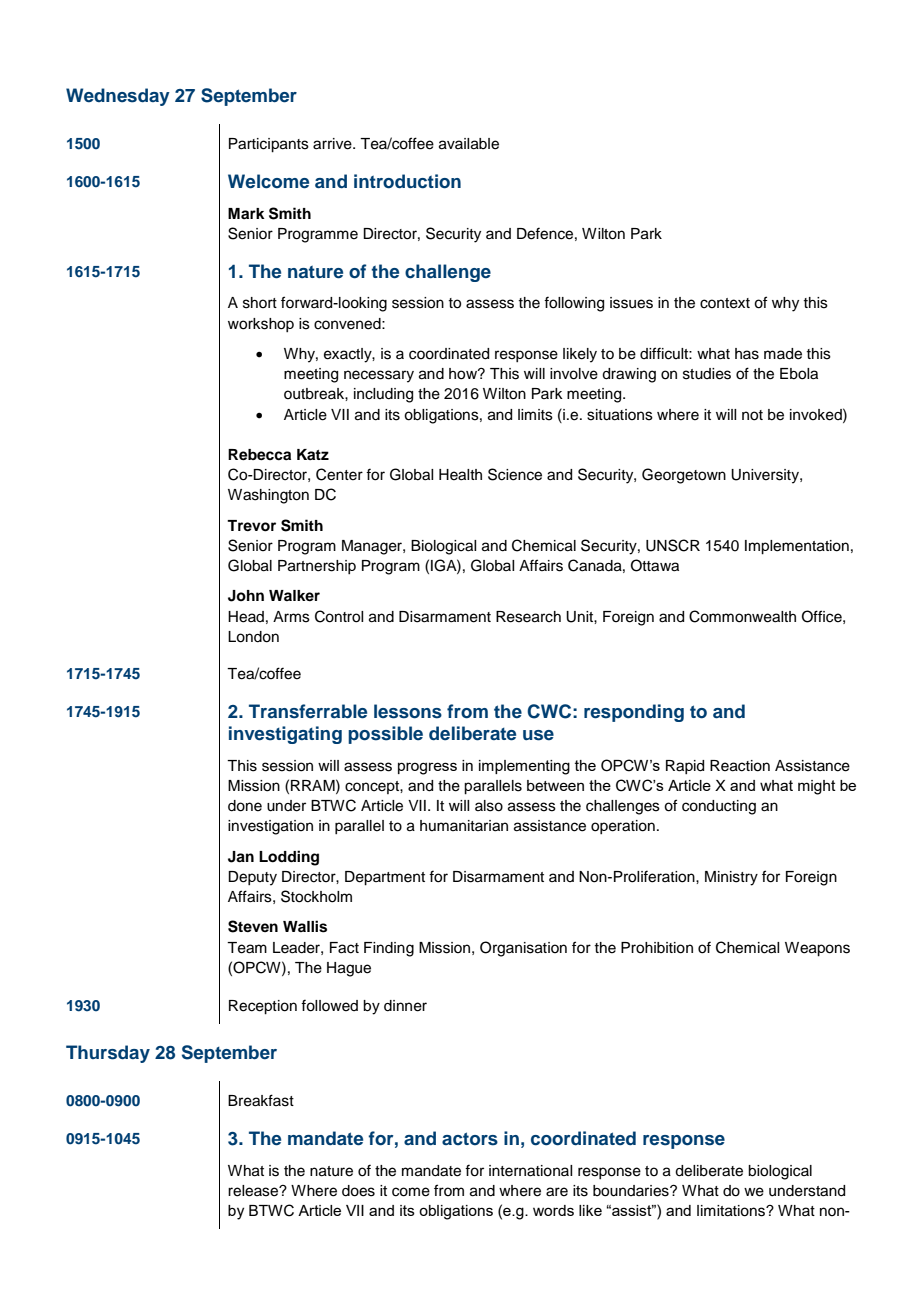 The width and height of the page is (924, 1308). I want to click on release, so click(254, 1191).
